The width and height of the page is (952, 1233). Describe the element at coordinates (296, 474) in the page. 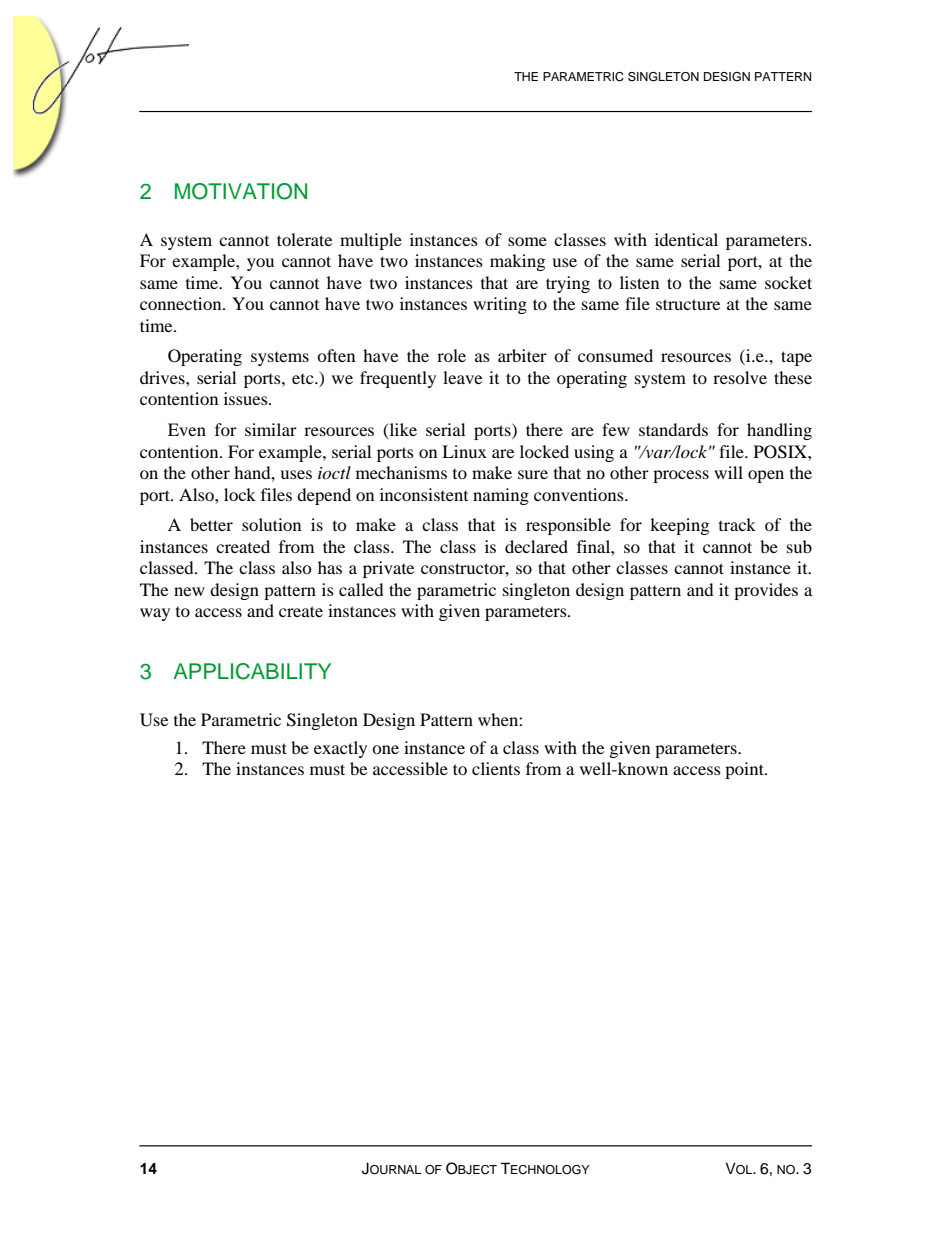

I see `uses` at that location.
